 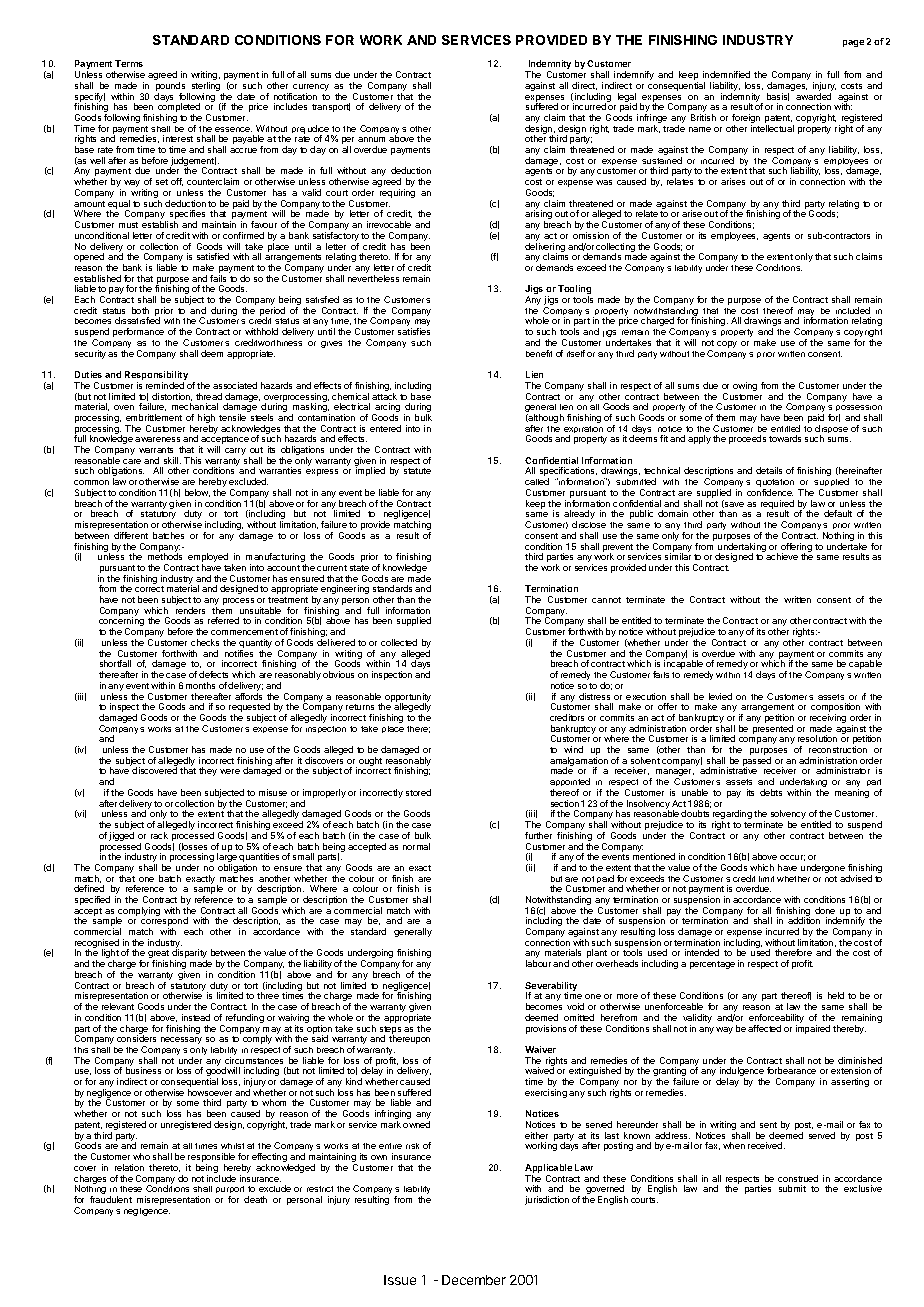 I want to click on statute, so click(x=417, y=471).
